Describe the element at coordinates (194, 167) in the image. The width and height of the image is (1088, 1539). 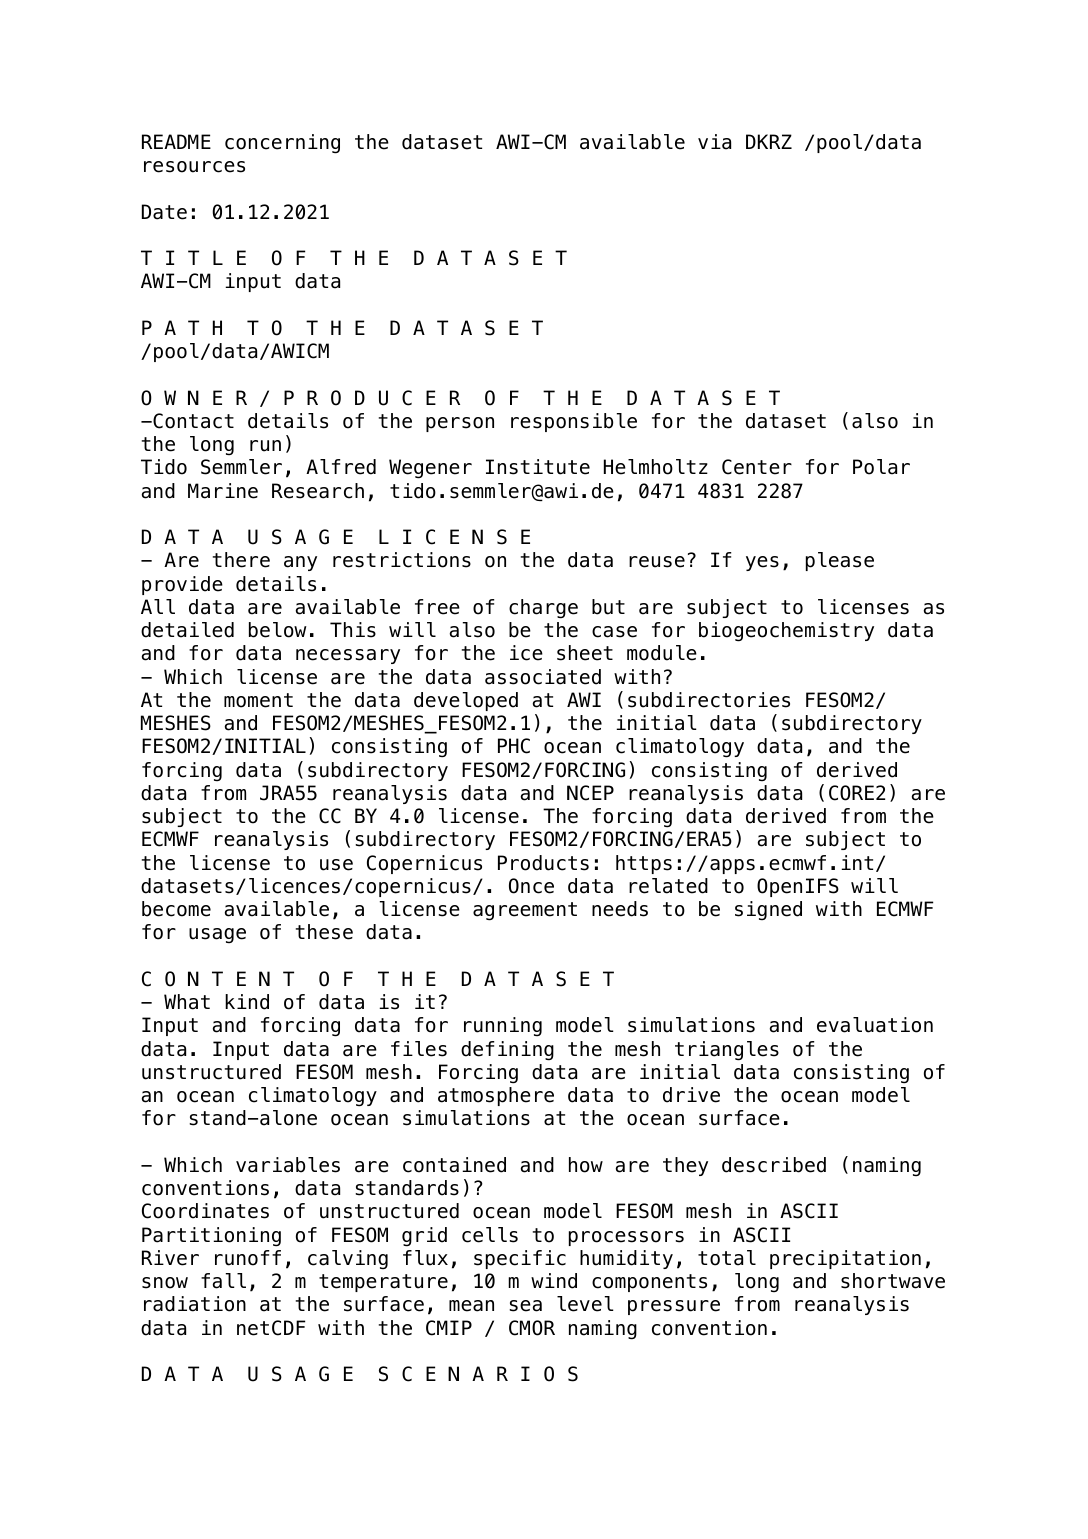
I see `resources` at that location.
